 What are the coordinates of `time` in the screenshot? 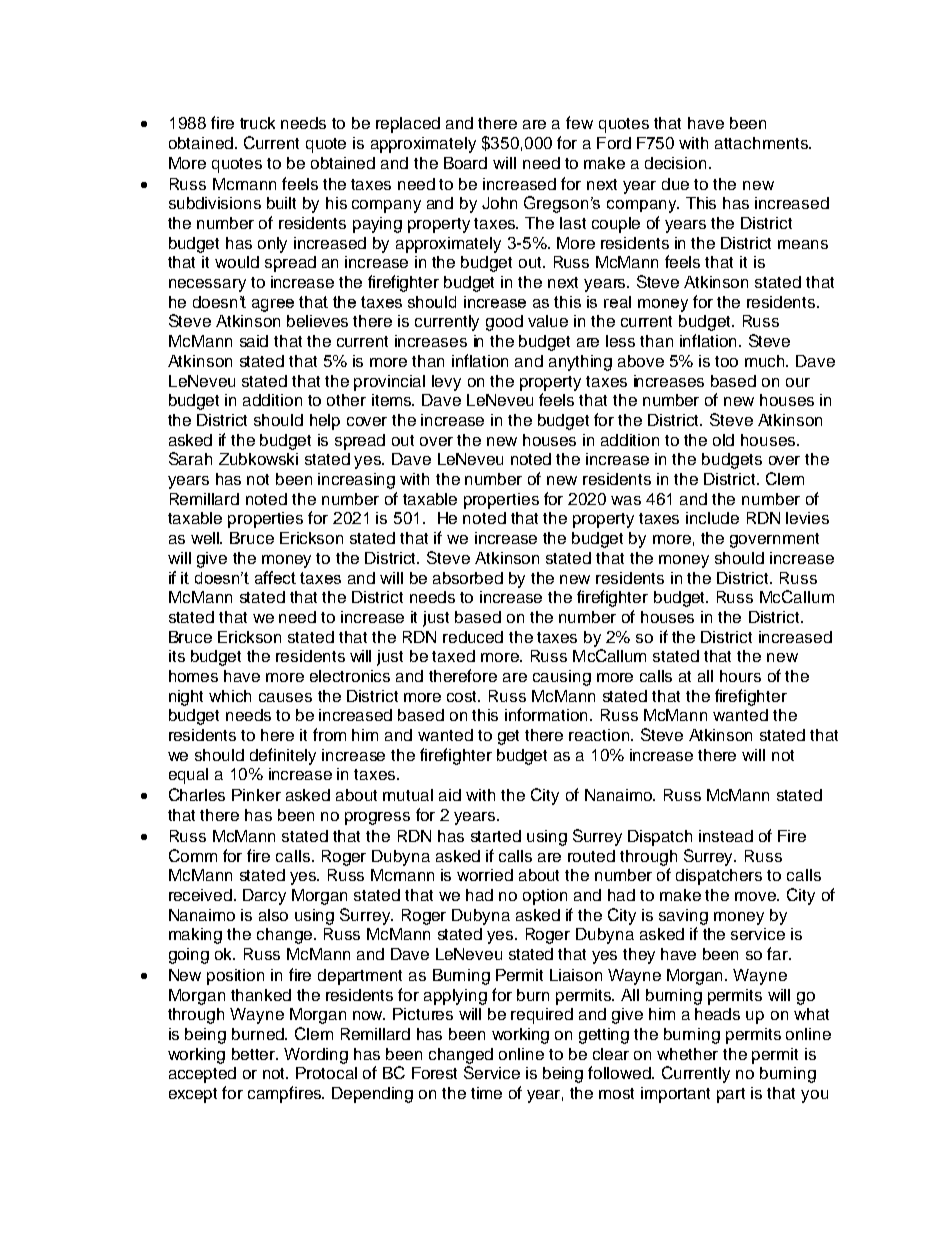 It's located at (486, 1093).
